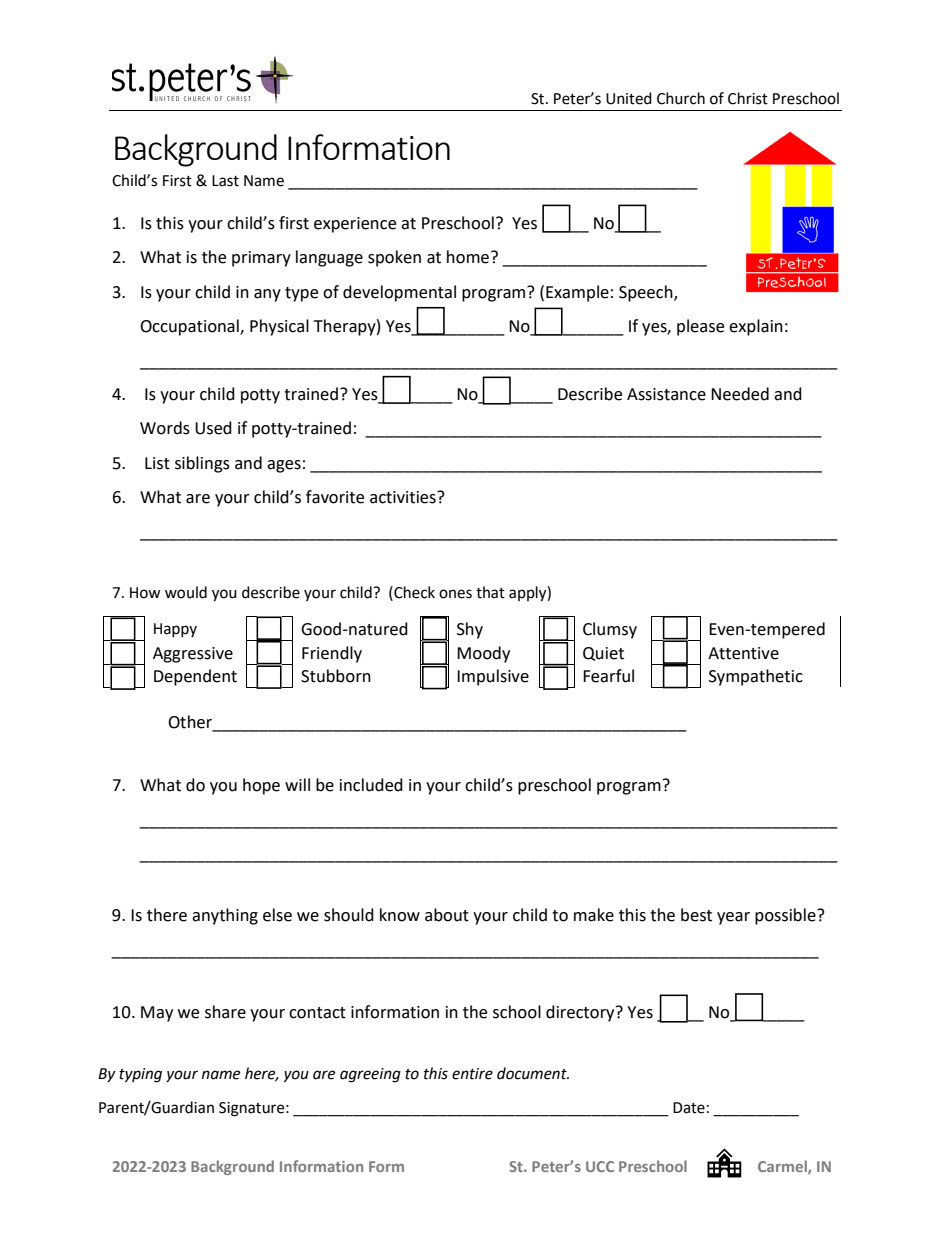 This screenshot has height=1233, width=952. I want to click on about, so click(447, 915).
